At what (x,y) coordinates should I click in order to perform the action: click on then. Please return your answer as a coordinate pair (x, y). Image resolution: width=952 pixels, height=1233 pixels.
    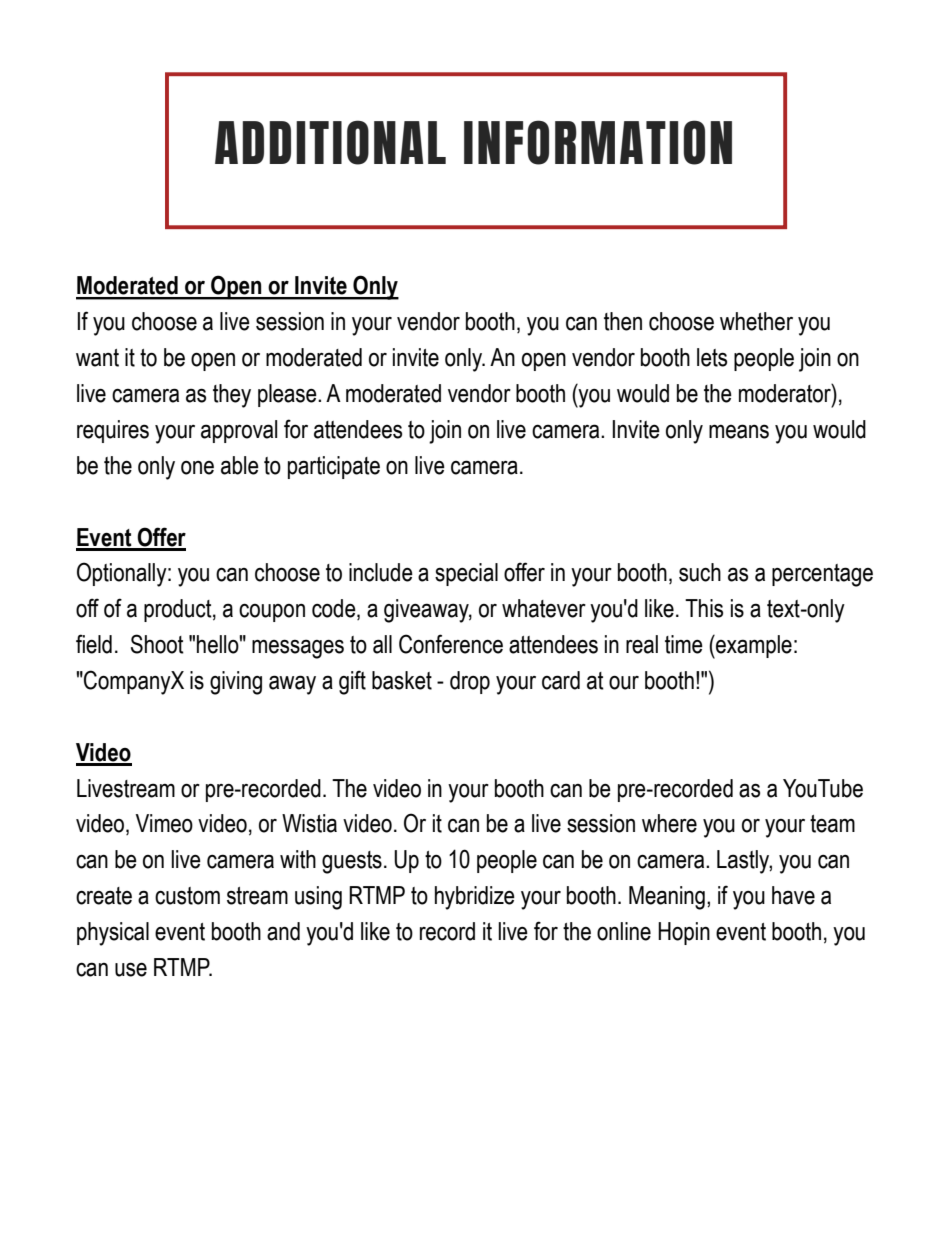
    Looking at the image, I should click on (623, 321).
